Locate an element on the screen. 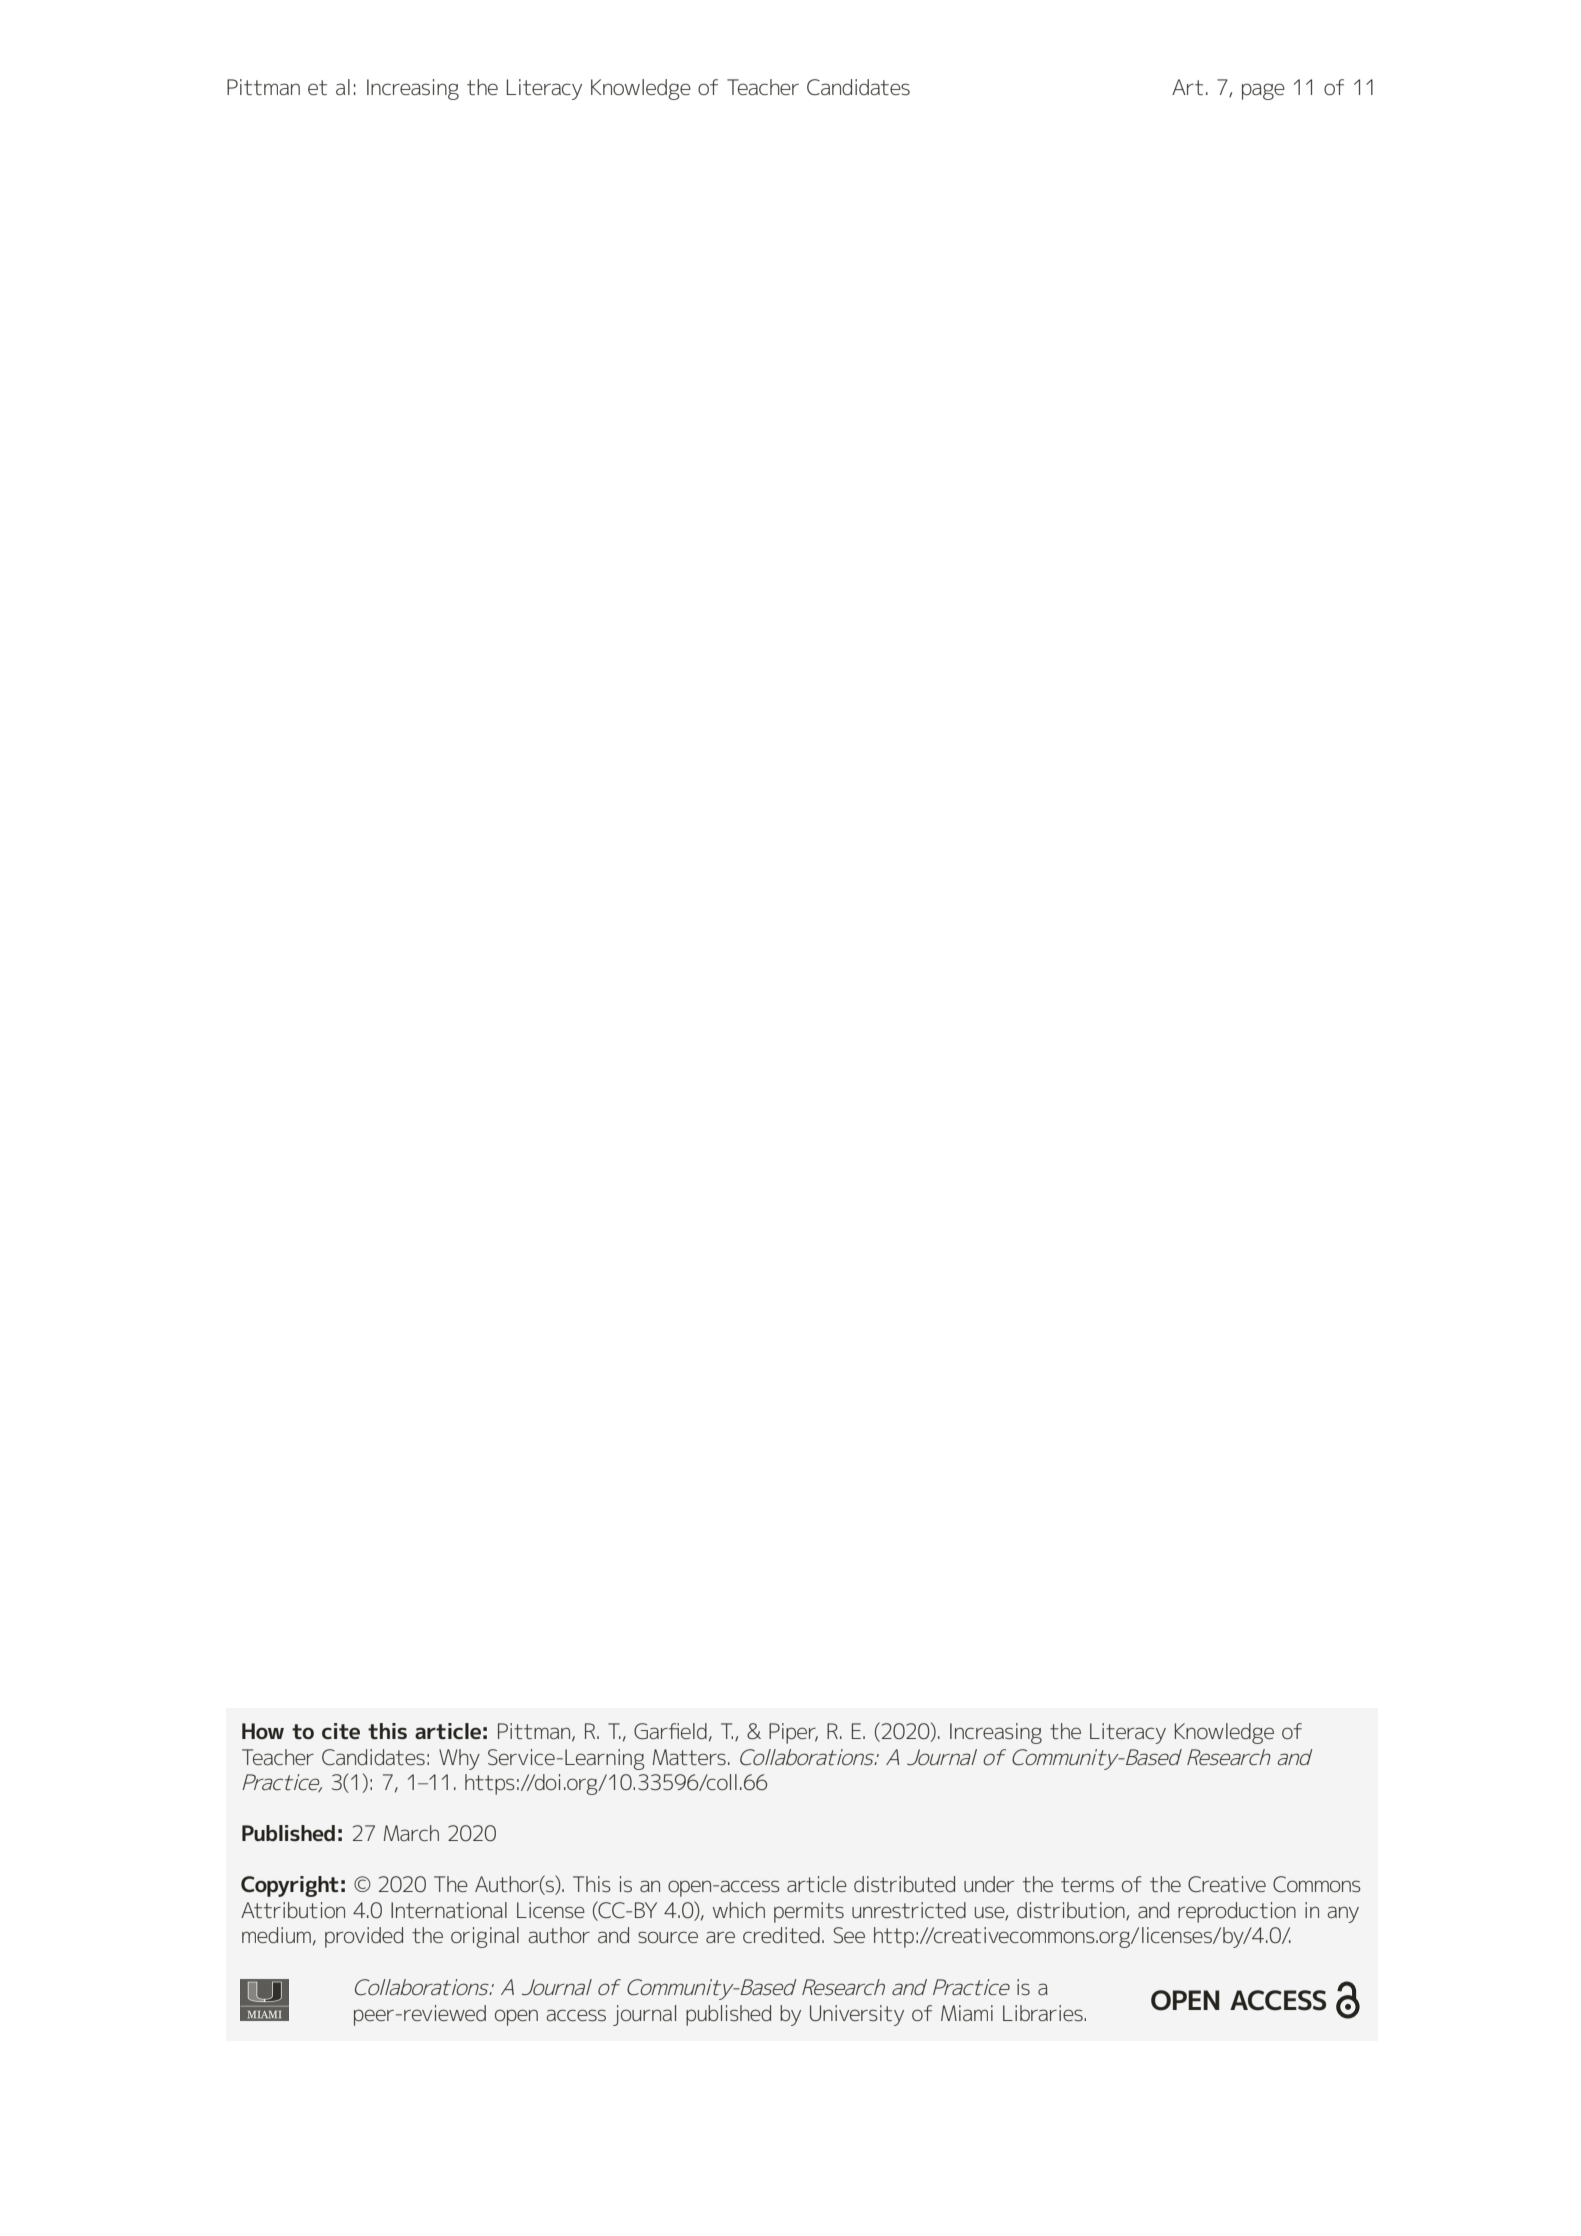 The width and height of the screenshot is (1581, 2236). Matters is located at coordinates (689, 1757).
